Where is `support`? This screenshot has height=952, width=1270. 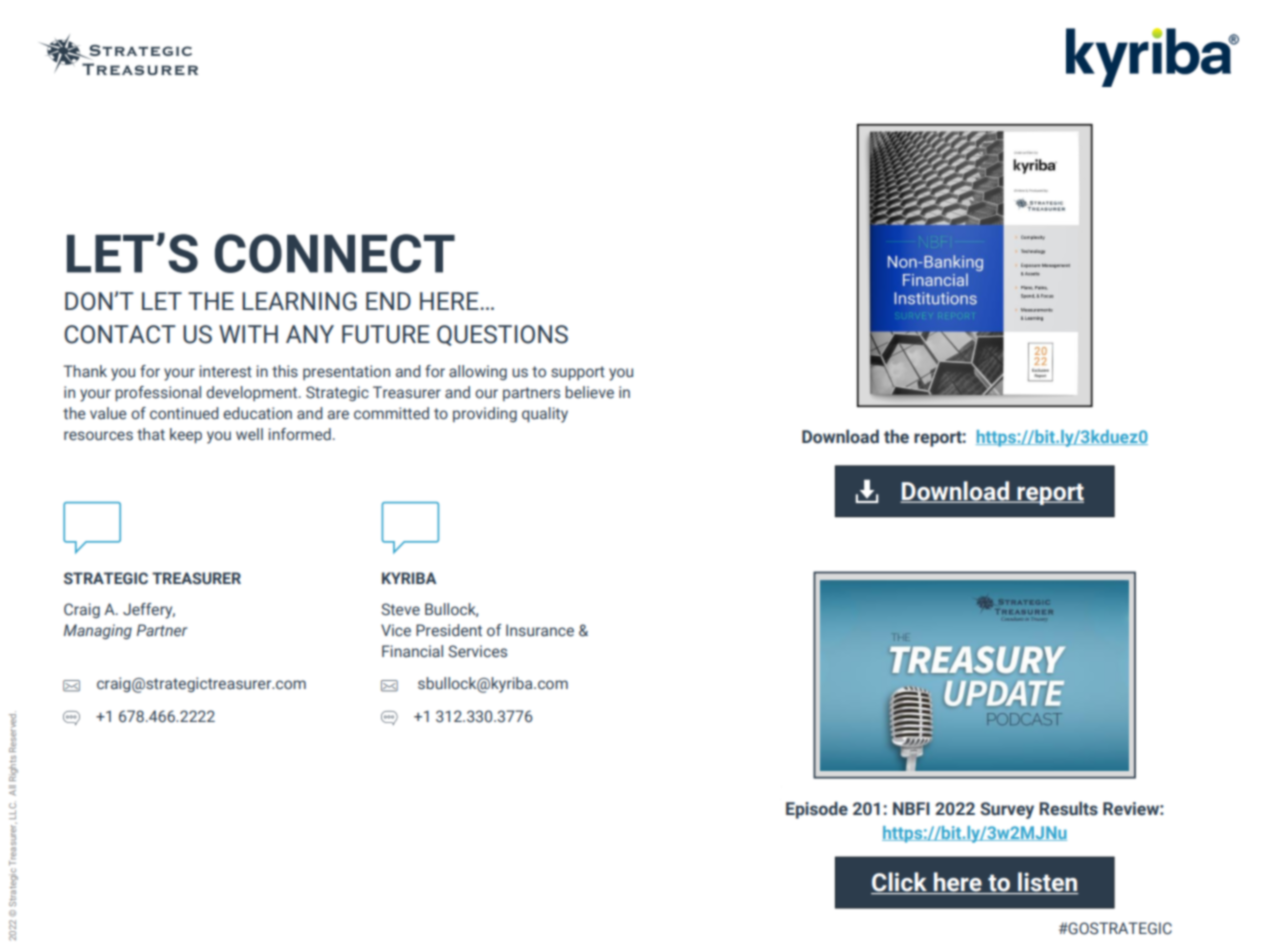 support is located at coordinates (578, 373).
